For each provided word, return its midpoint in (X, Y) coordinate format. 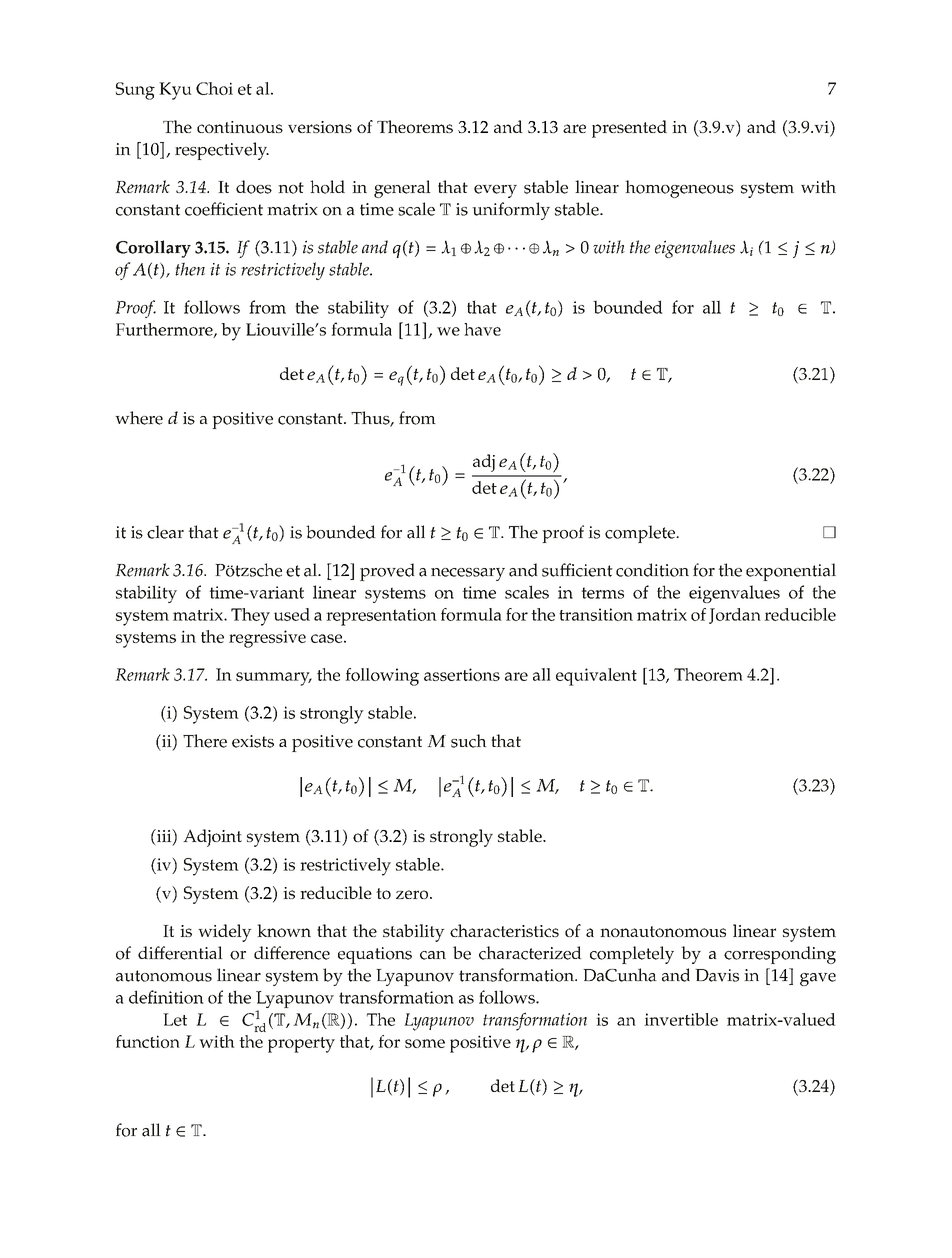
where (139, 418)
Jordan (735, 616)
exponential (791, 572)
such (469, 741)
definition (166, 997)
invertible (681, 1019)
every (495, 191)
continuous (240, 127)
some (425, 1043)
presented (629, 129)
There (205, 741)
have (482, 329)
